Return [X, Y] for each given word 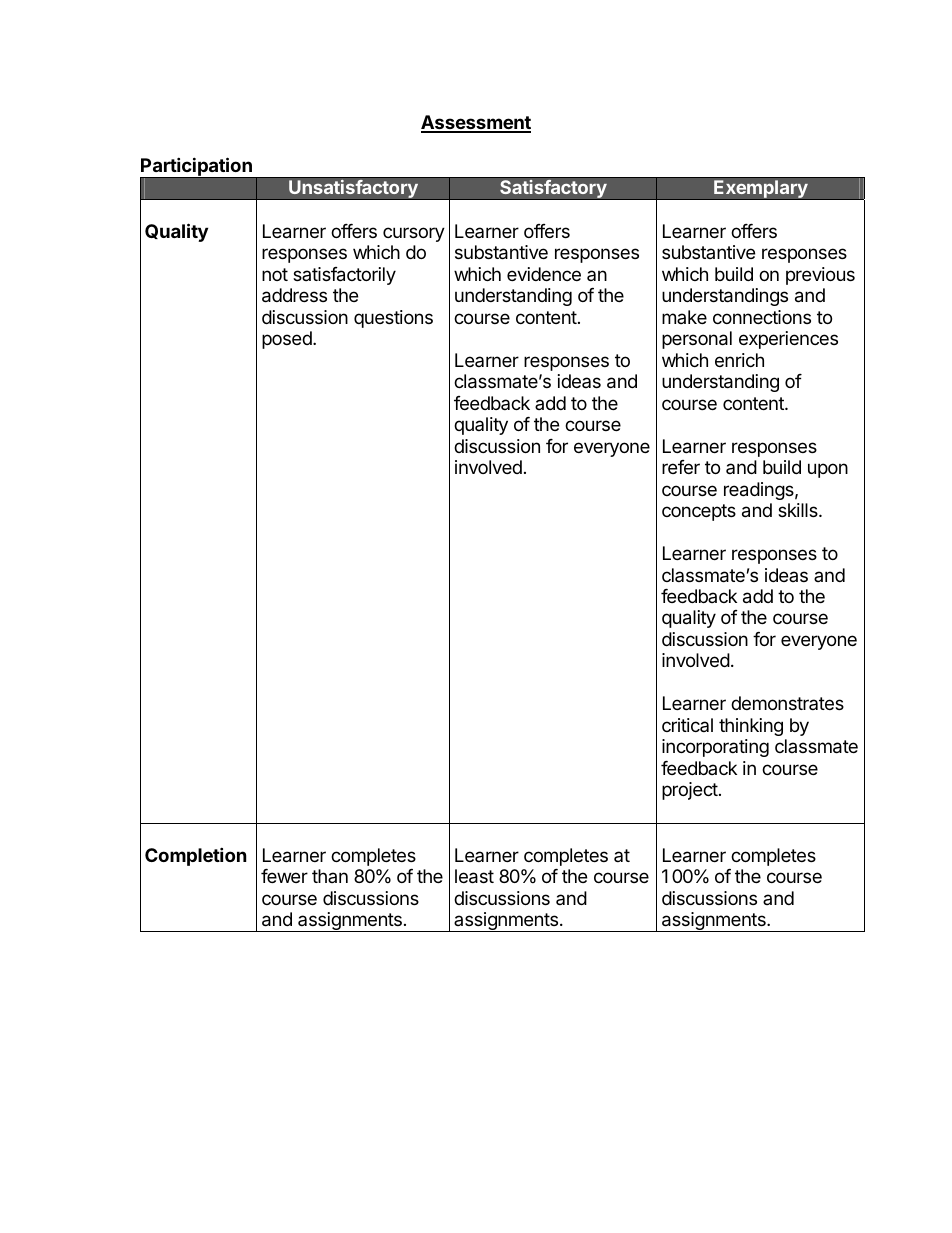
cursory [414, 234]
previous [820, 276]
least [474, 876]
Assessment [476, 123]
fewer [284, 876]
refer [681, 467]
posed [288, 340]
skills [799, 510]
